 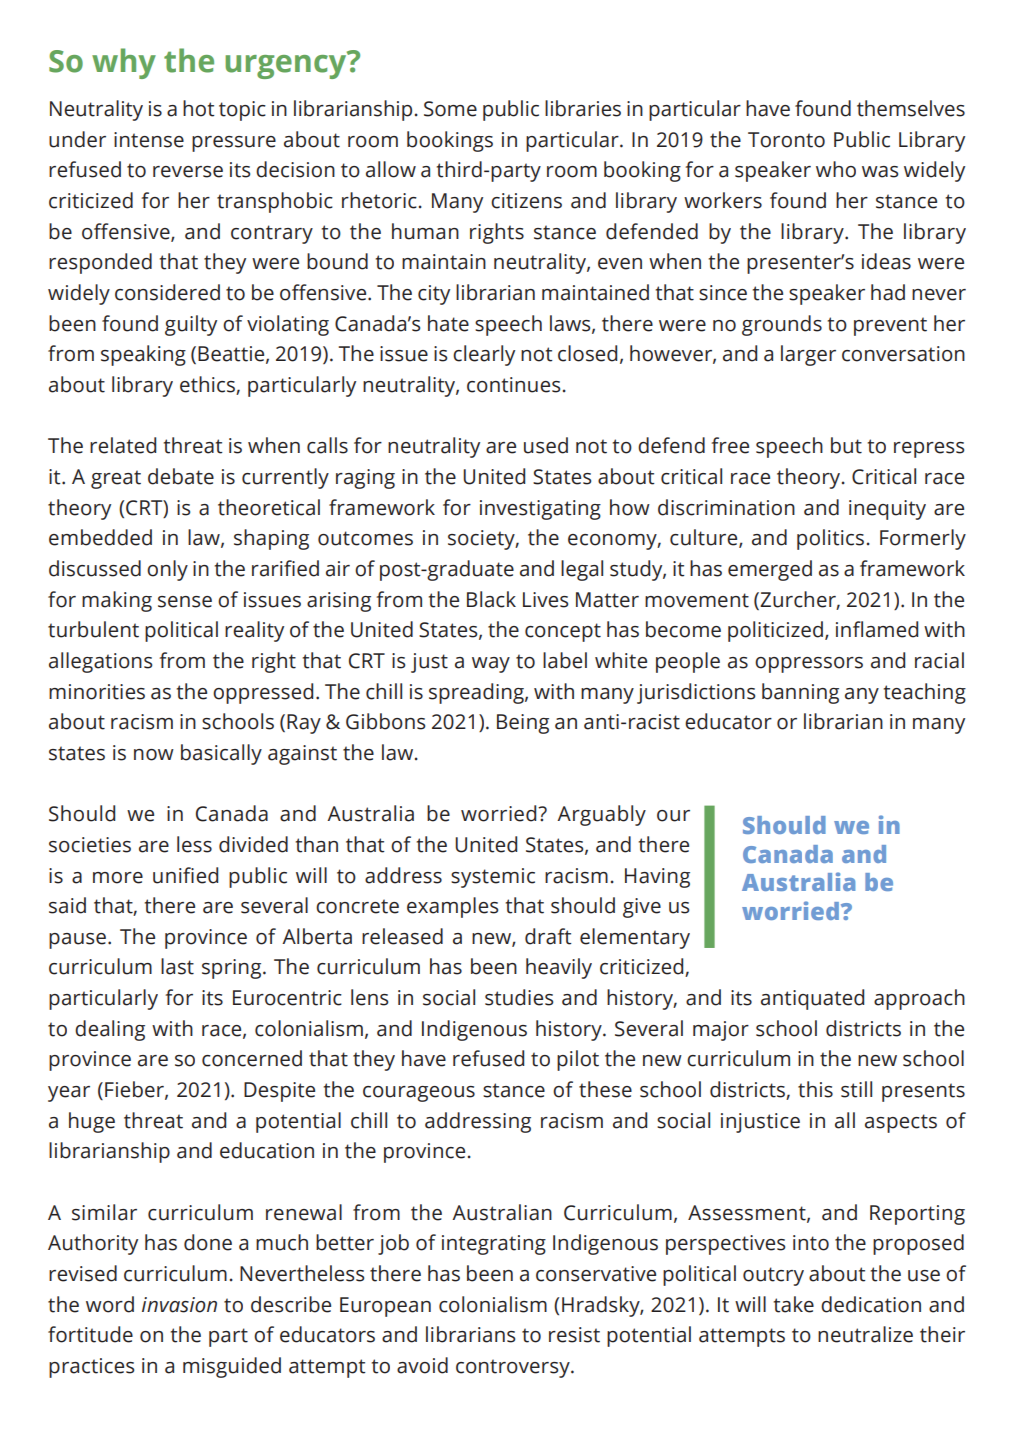 I want to click on Toronto, so click(x=786, y=140).
